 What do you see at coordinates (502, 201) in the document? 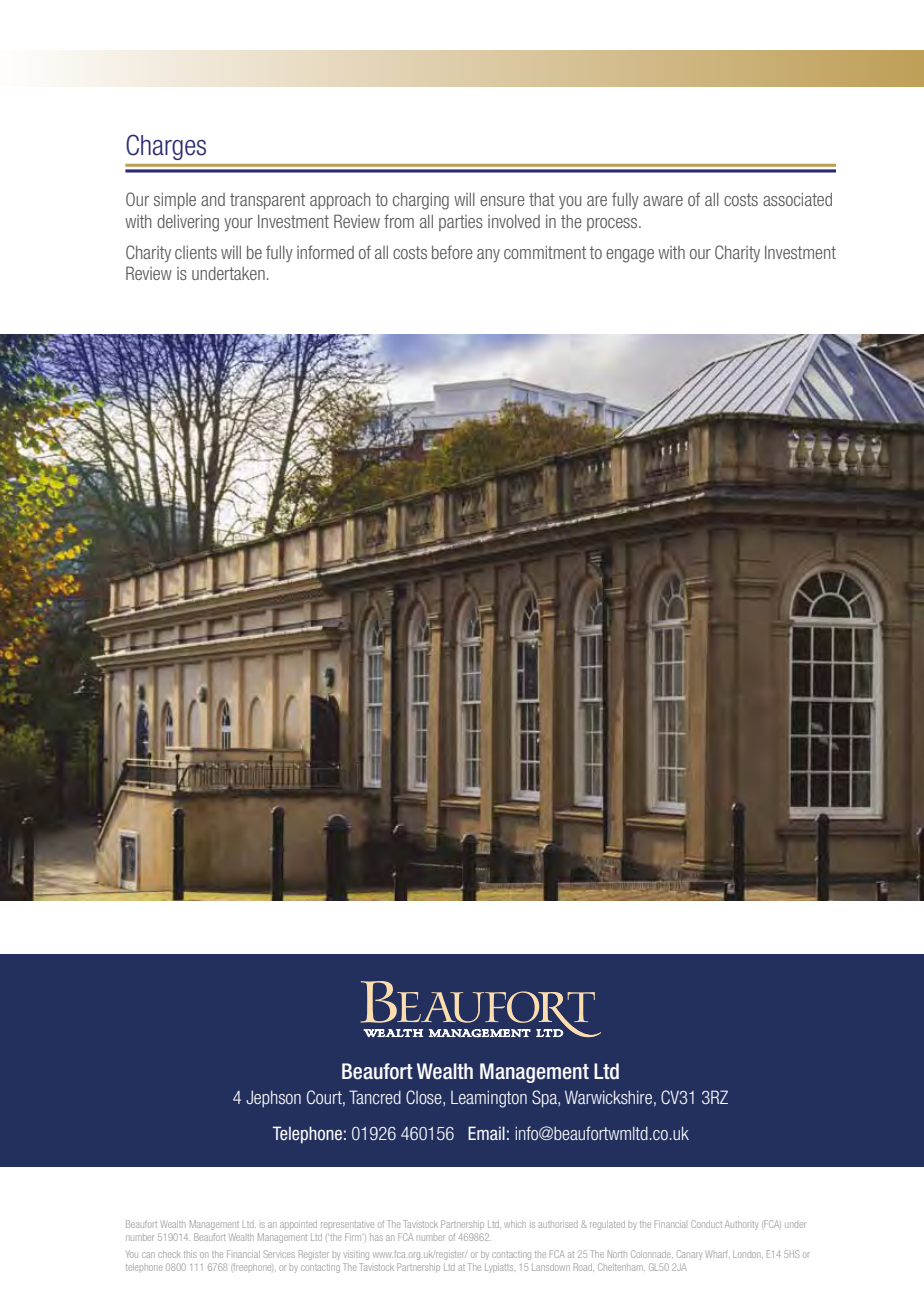
I see `ensure` at bounding box center [502, 201].
